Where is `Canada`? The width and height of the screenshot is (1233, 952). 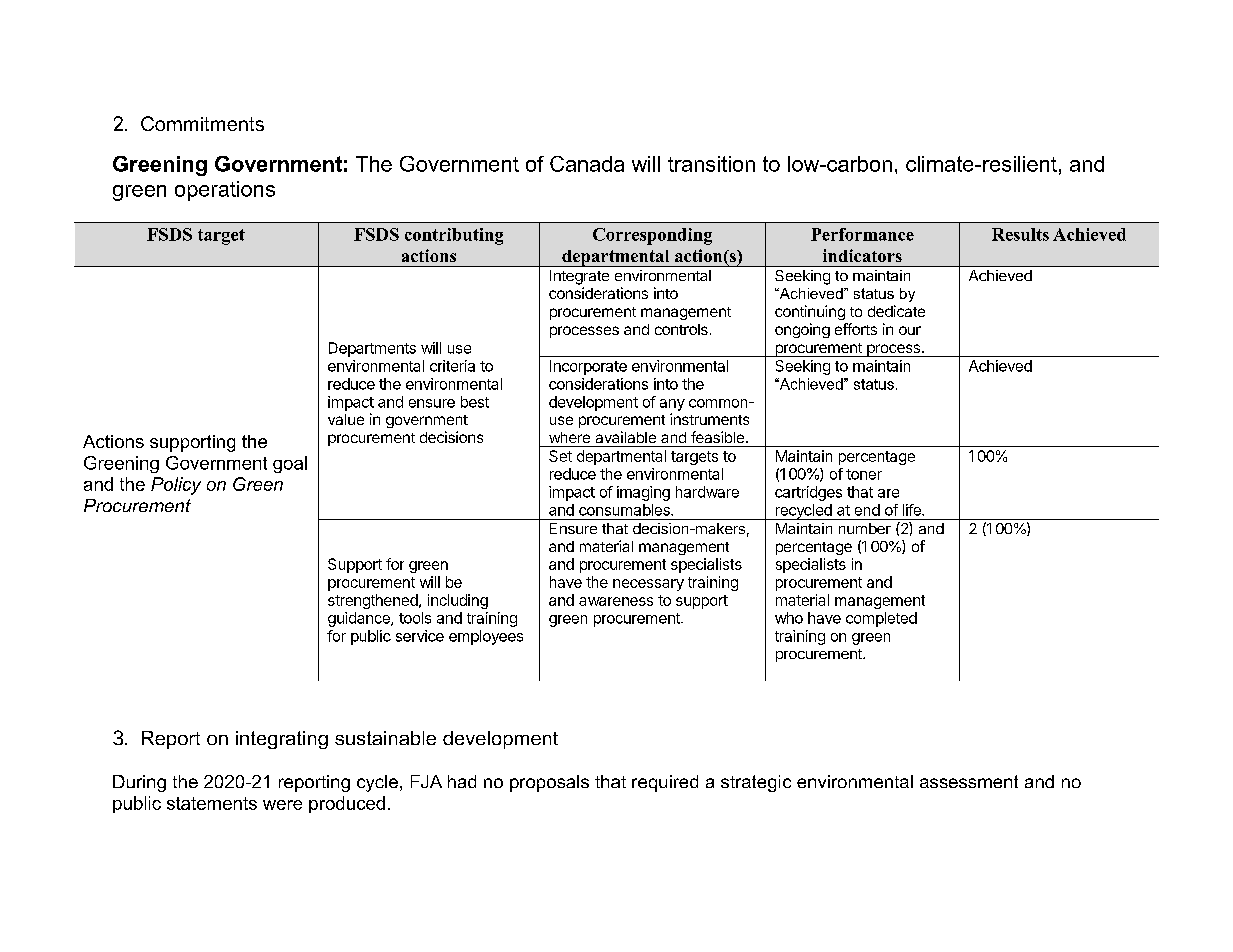 Canada is located at coordinates (587, 164).
